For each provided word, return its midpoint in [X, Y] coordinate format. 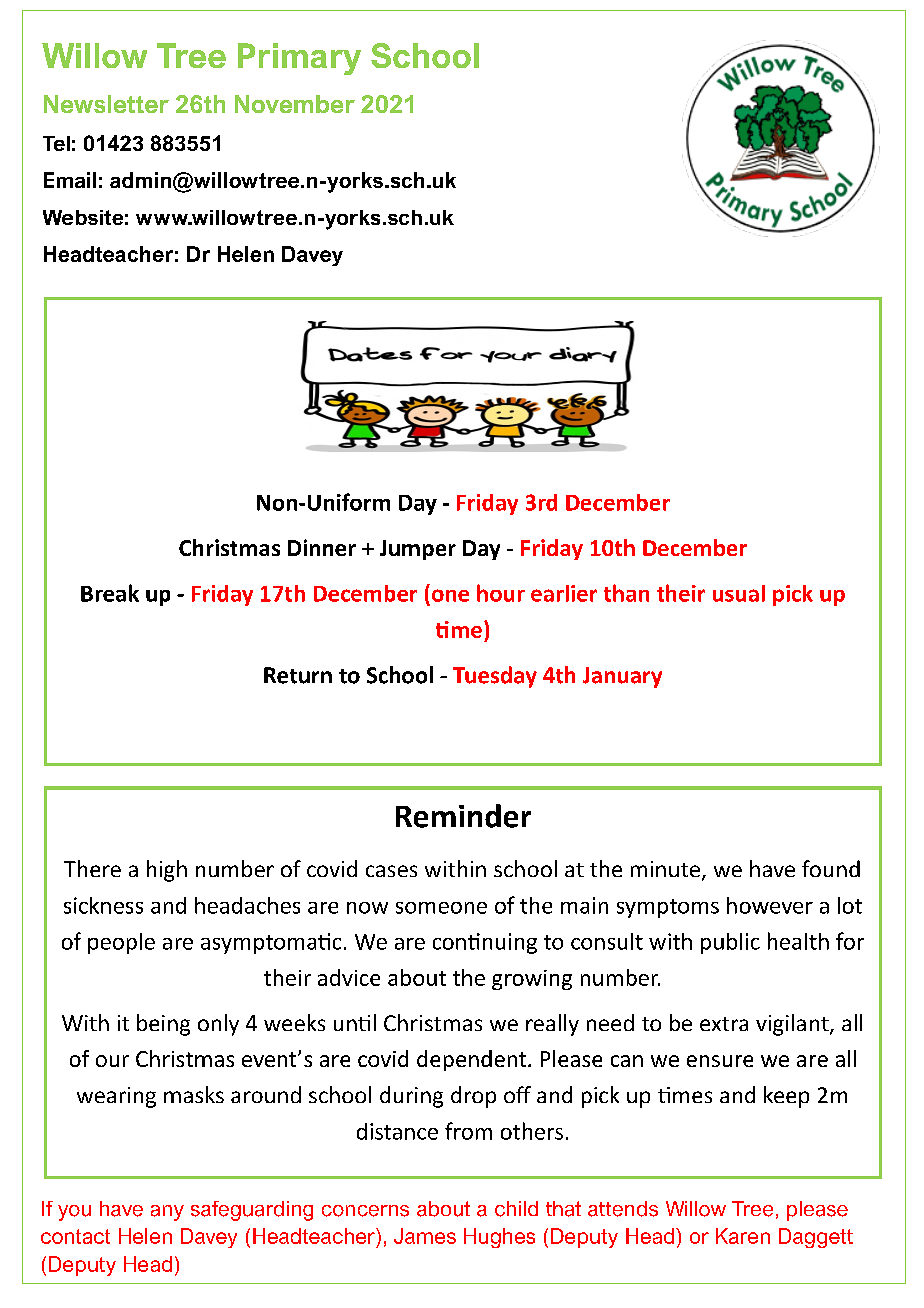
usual [739, 593]
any [167, 1213]
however [770, 905]
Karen [743, 1236]
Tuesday [495, 677]
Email [70, 180]
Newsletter [106, 104]
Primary [299, 59]
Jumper [418, 550]
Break [110, 593]
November [295, 104]
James [425, 1236]
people [121, 943]
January [622, 677]
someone [441, 908]
